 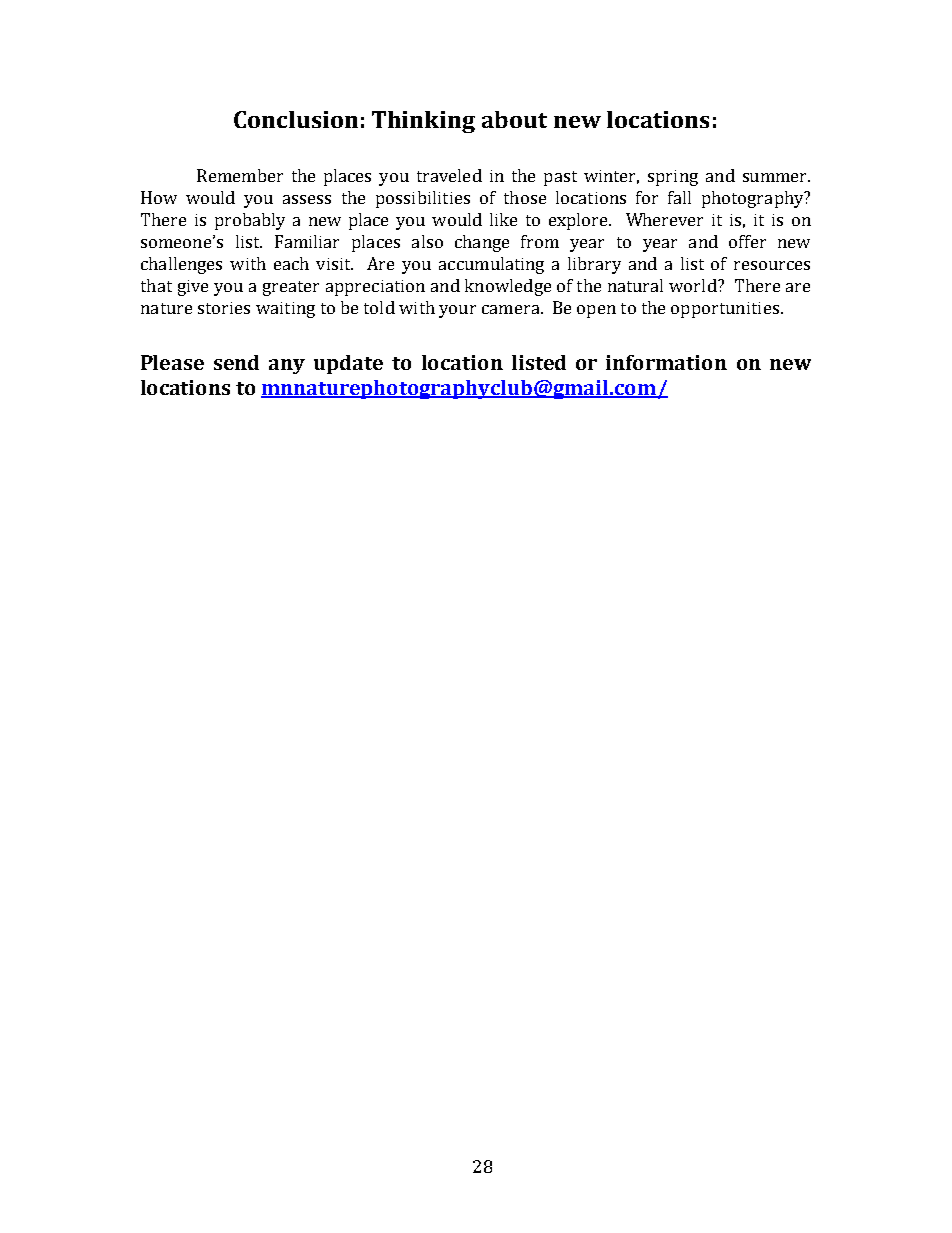 I want to click on about, so click(x=514, y=119).
